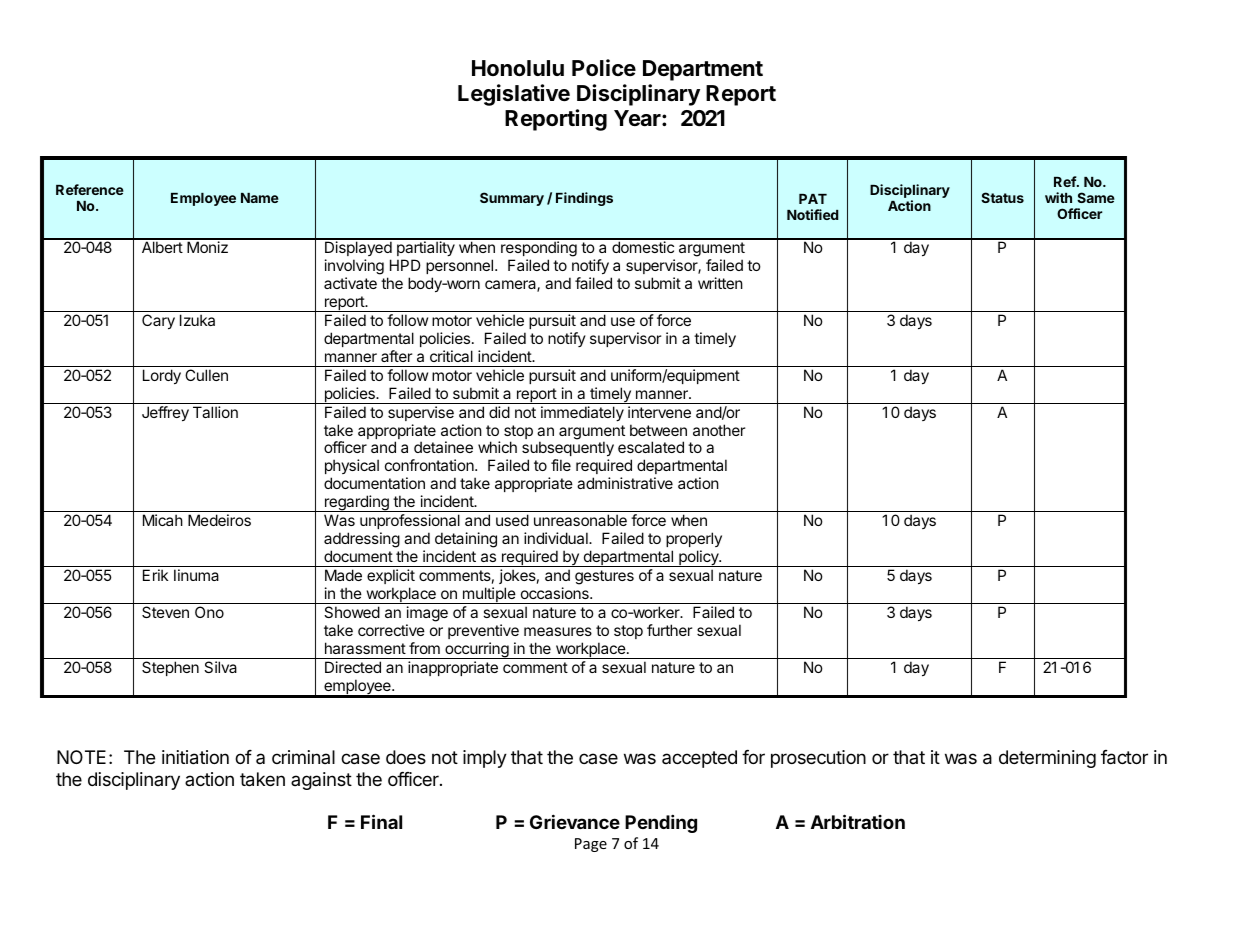 This image has height=952, width=1233. What do you see at coordinates (604, 67) in the image?
I see `Police` at bounding box center [604, 67].
